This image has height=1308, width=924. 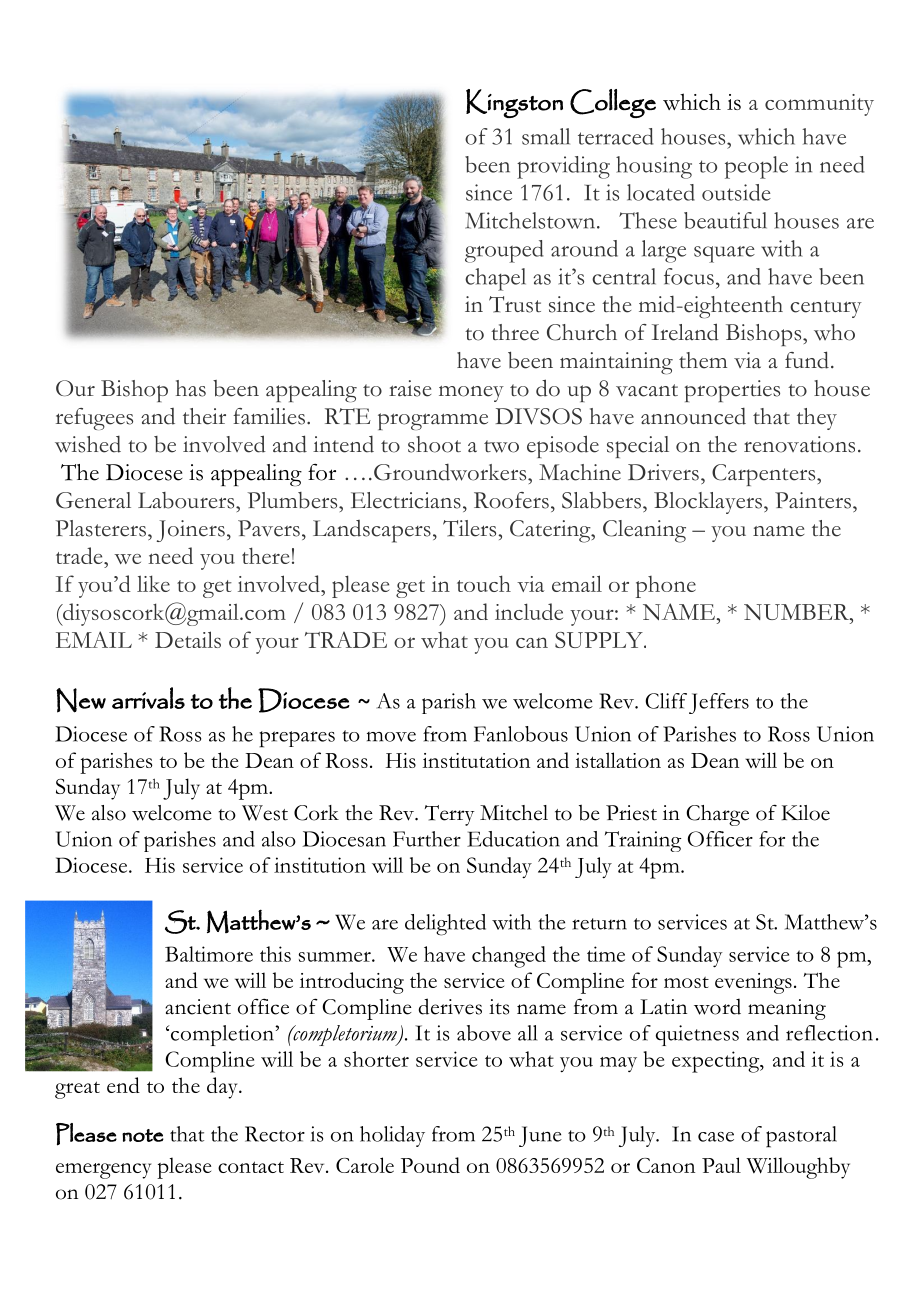 What do you see at coordinates (450, 815) in the image?
I see `Terry` at bounding box center [450, 815].
